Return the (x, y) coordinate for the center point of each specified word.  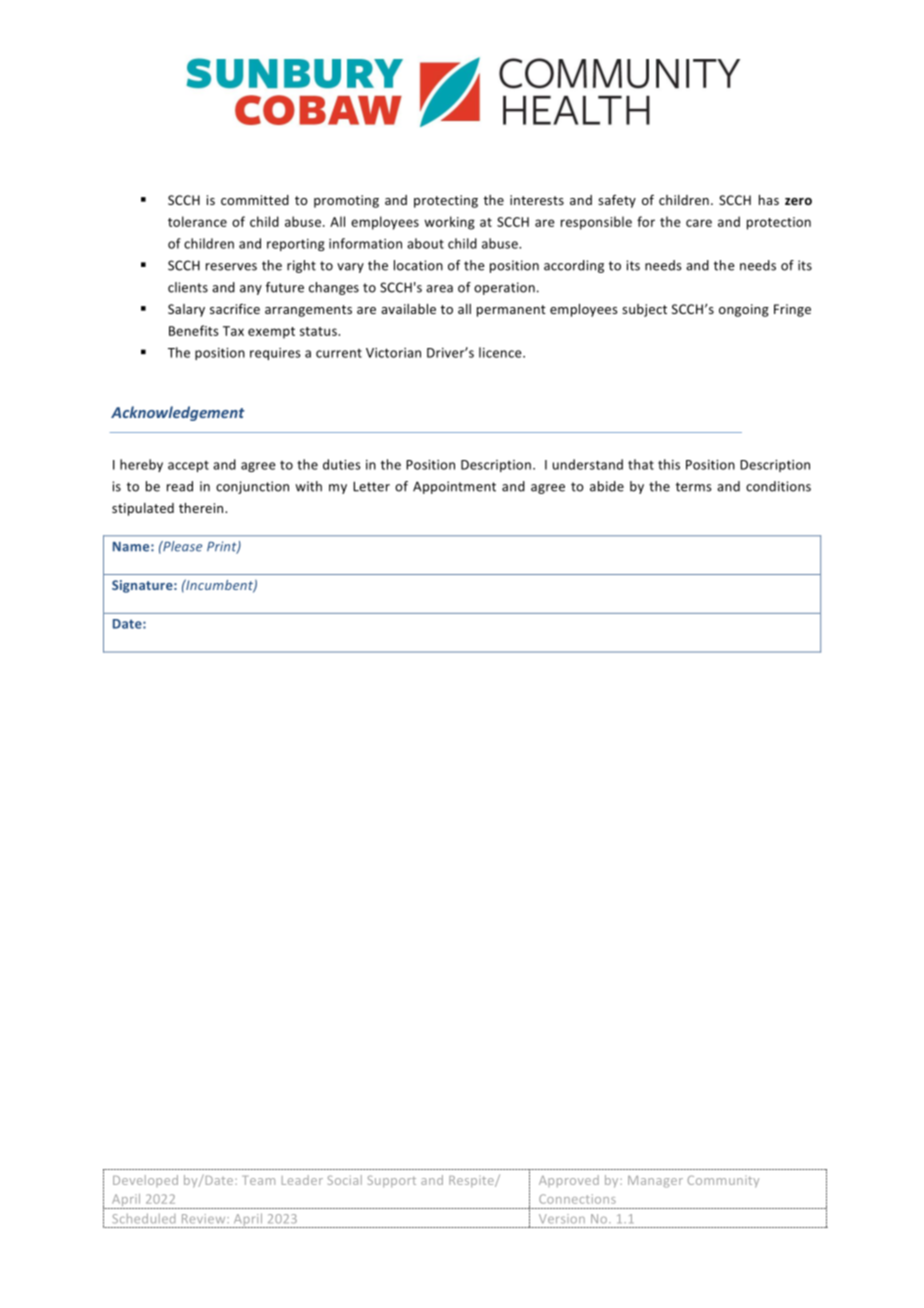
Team (258, 1180)
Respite (472, 1182)
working (449, 223)
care (699, 223)
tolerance (197, 221)
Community (723, 1181)
